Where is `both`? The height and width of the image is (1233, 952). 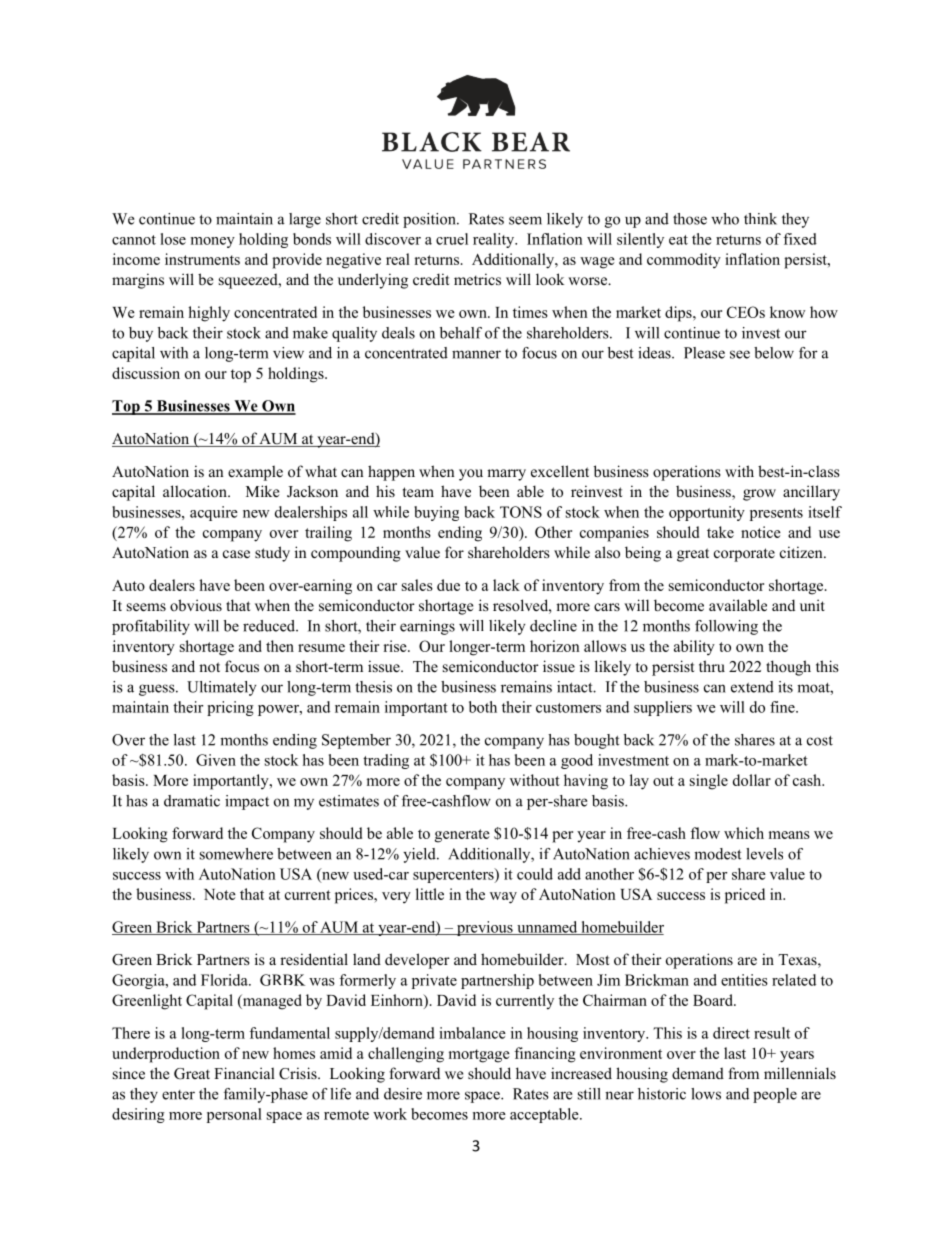
both is located at coordinates (483, 707).
